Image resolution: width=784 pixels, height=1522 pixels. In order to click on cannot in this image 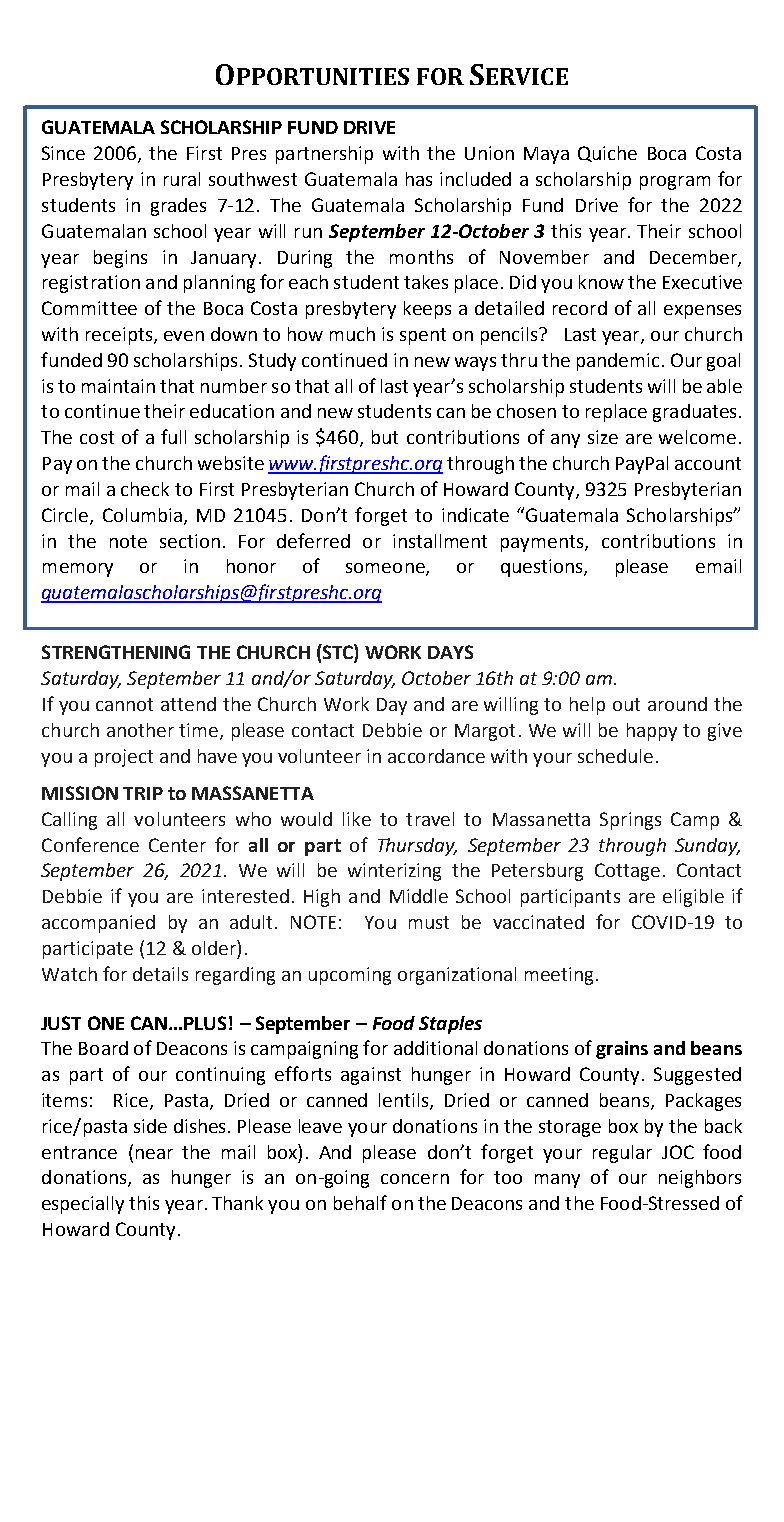, I will do `click(124, 704)`.
